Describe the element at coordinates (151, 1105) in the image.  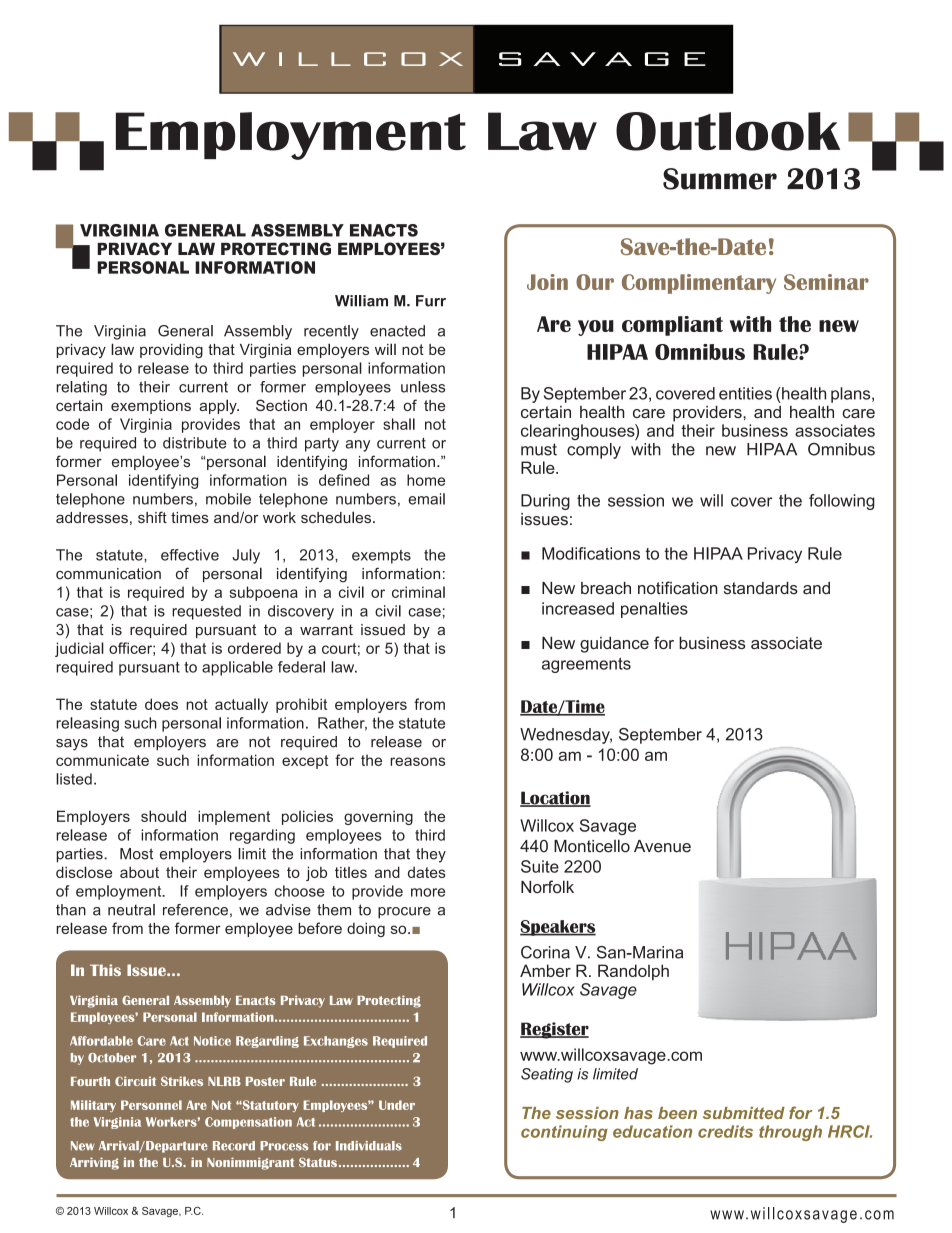
I see `Personnel` at that location.
